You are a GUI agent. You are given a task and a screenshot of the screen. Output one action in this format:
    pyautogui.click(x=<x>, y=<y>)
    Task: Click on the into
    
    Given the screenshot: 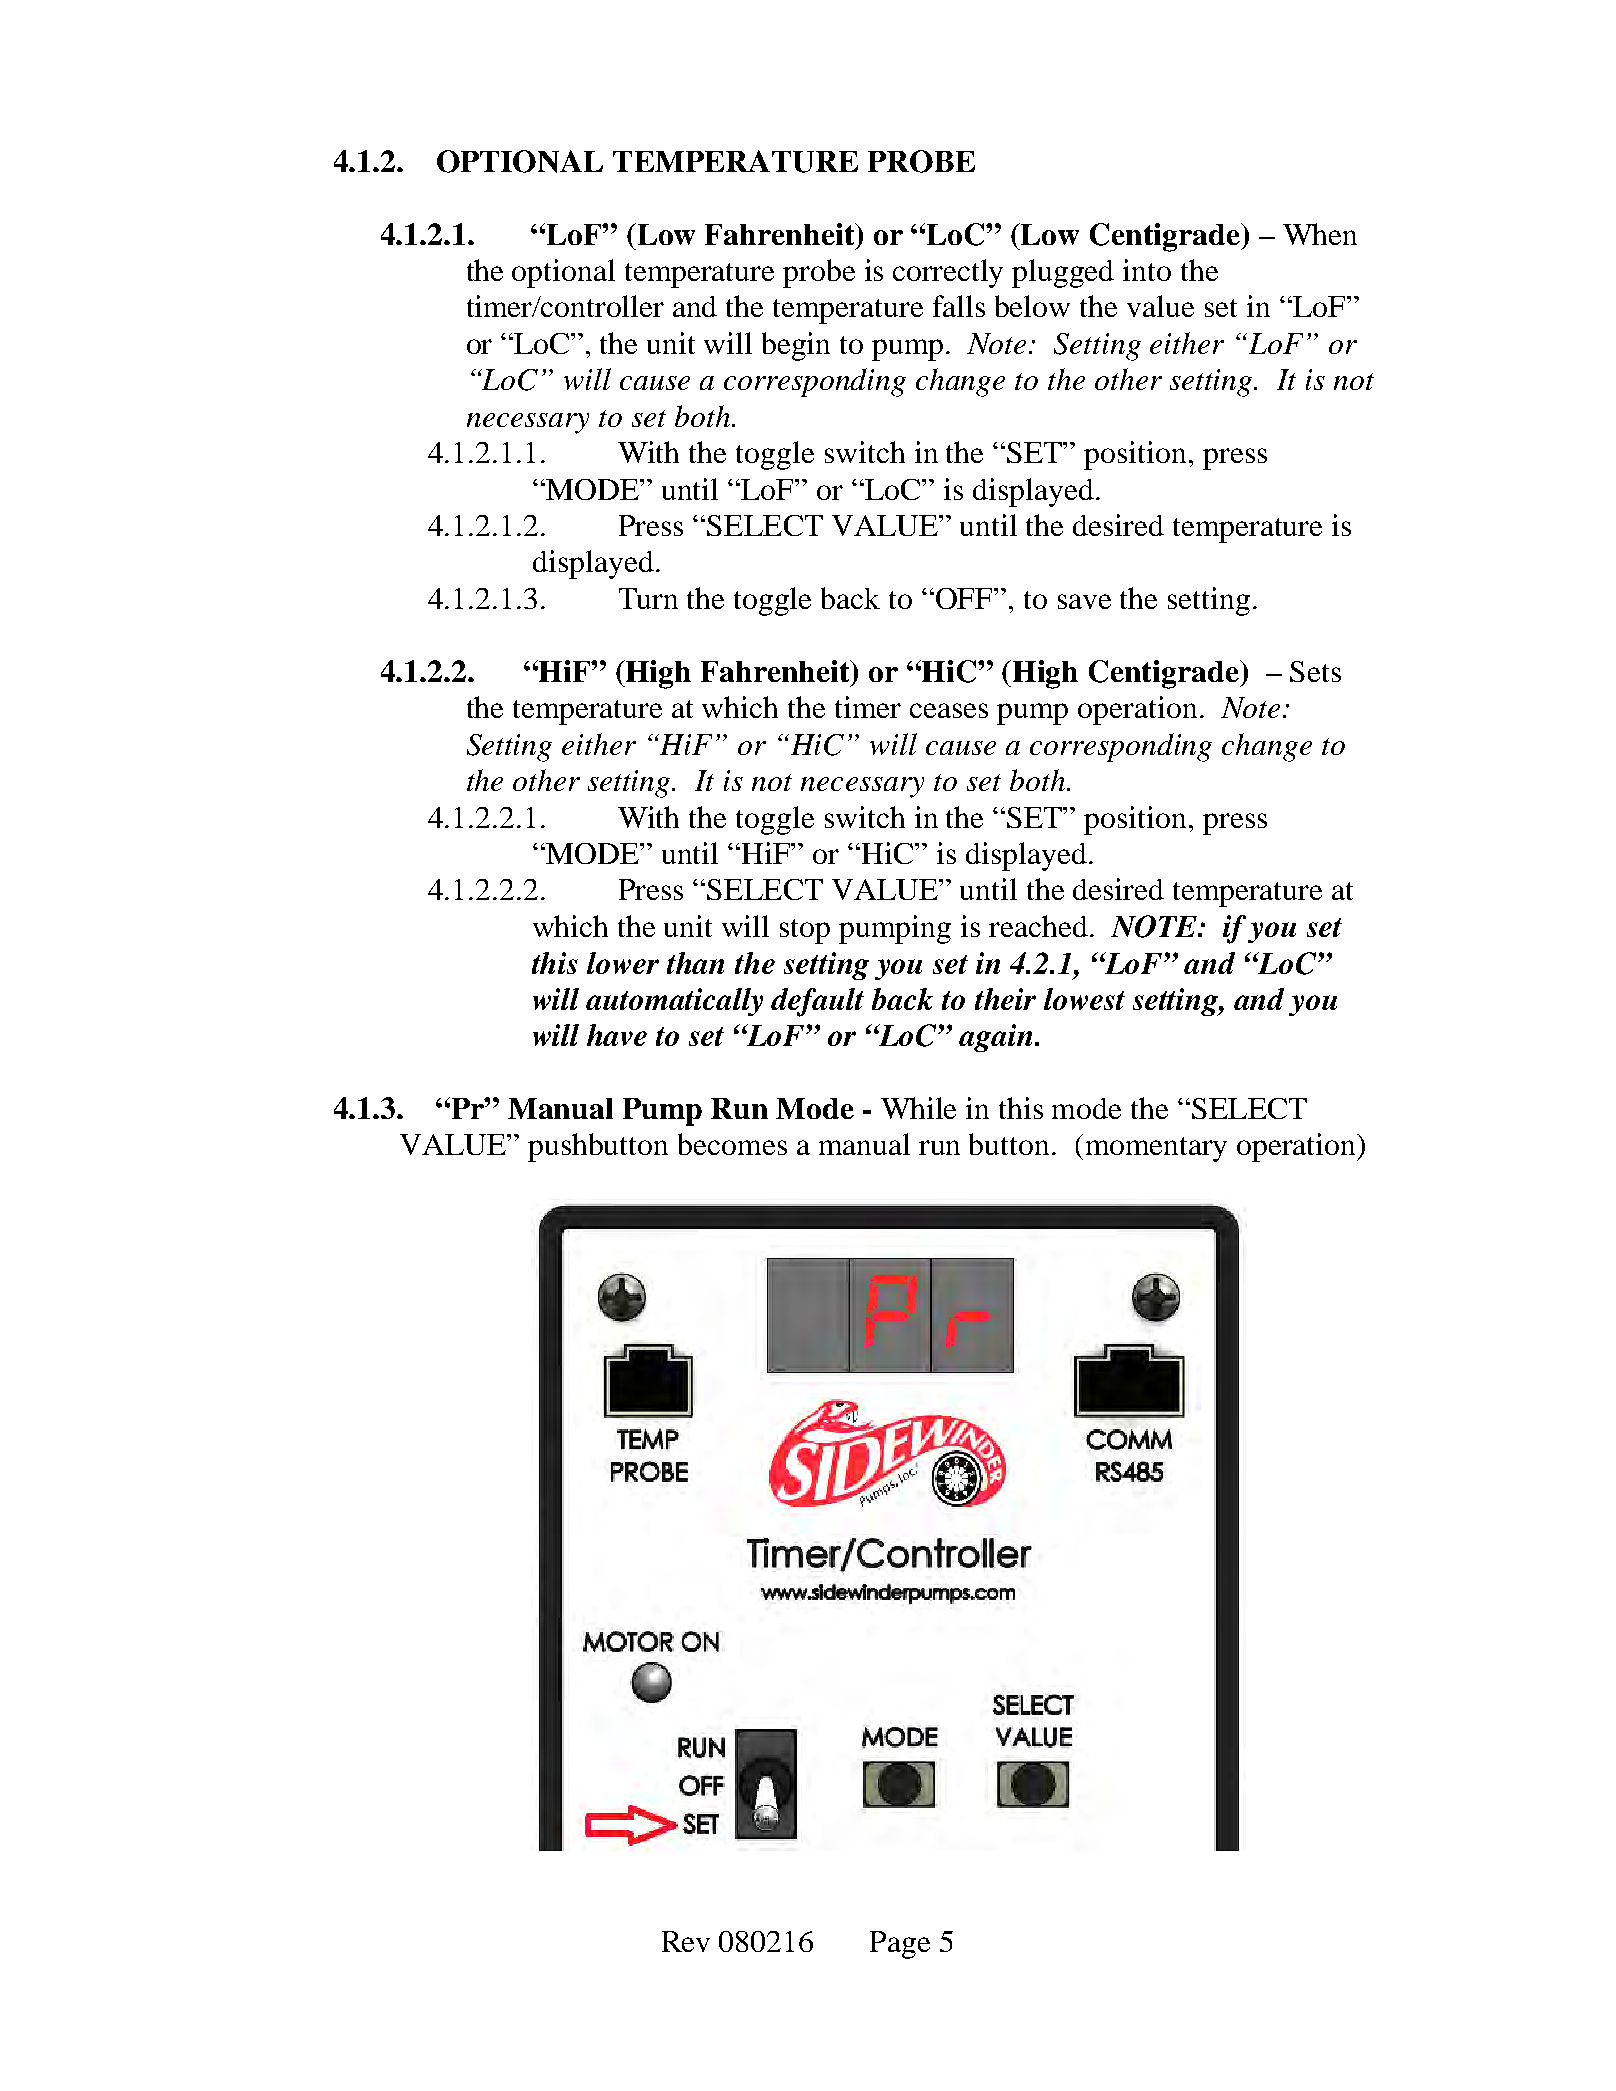 What is the action you would take?
    pyautogui.click(x=1147, y=270)
